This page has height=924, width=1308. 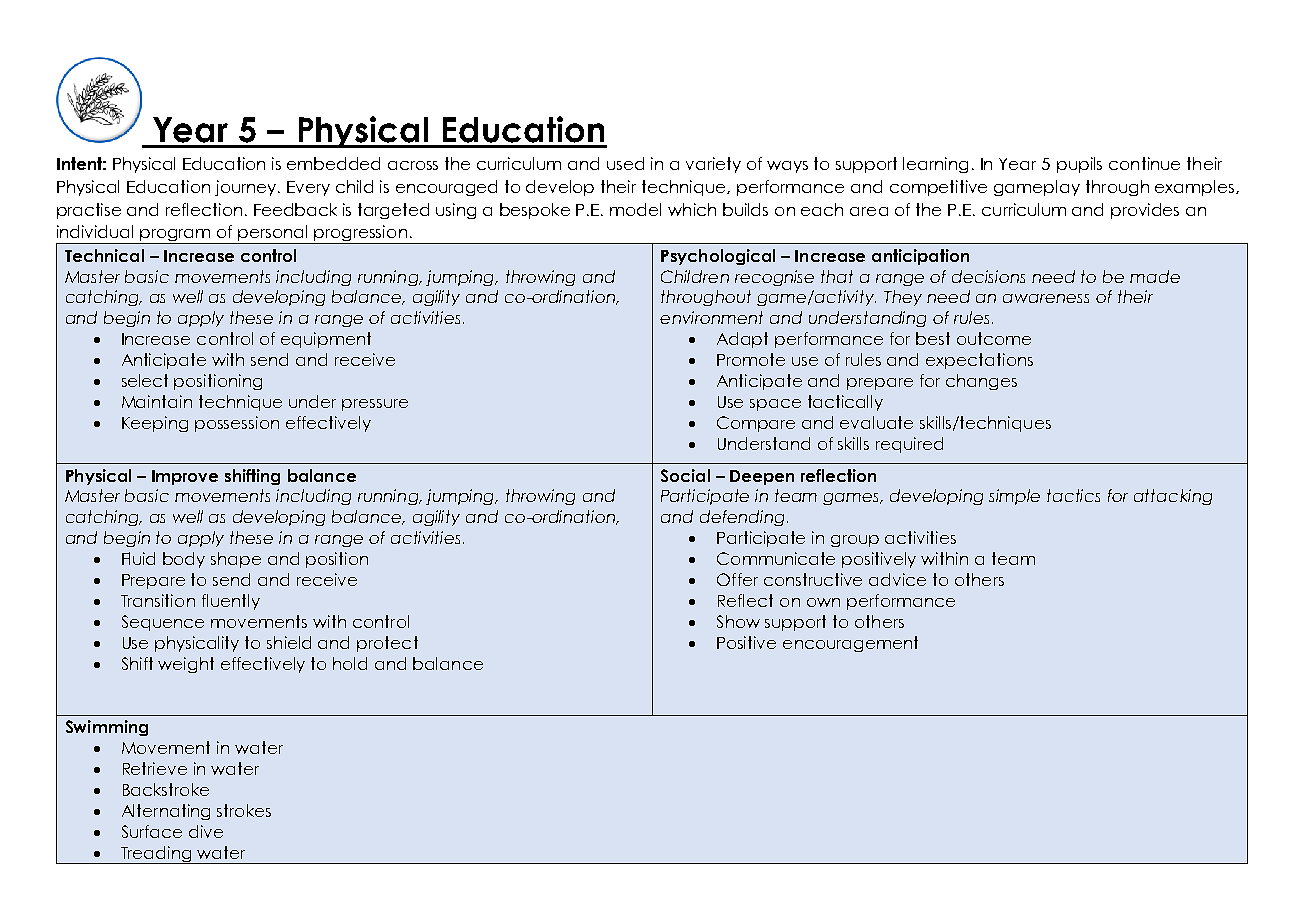 What do you see at coordinates (247, 188) in the page?
I see `journey` at bounding box center [247, 188].
